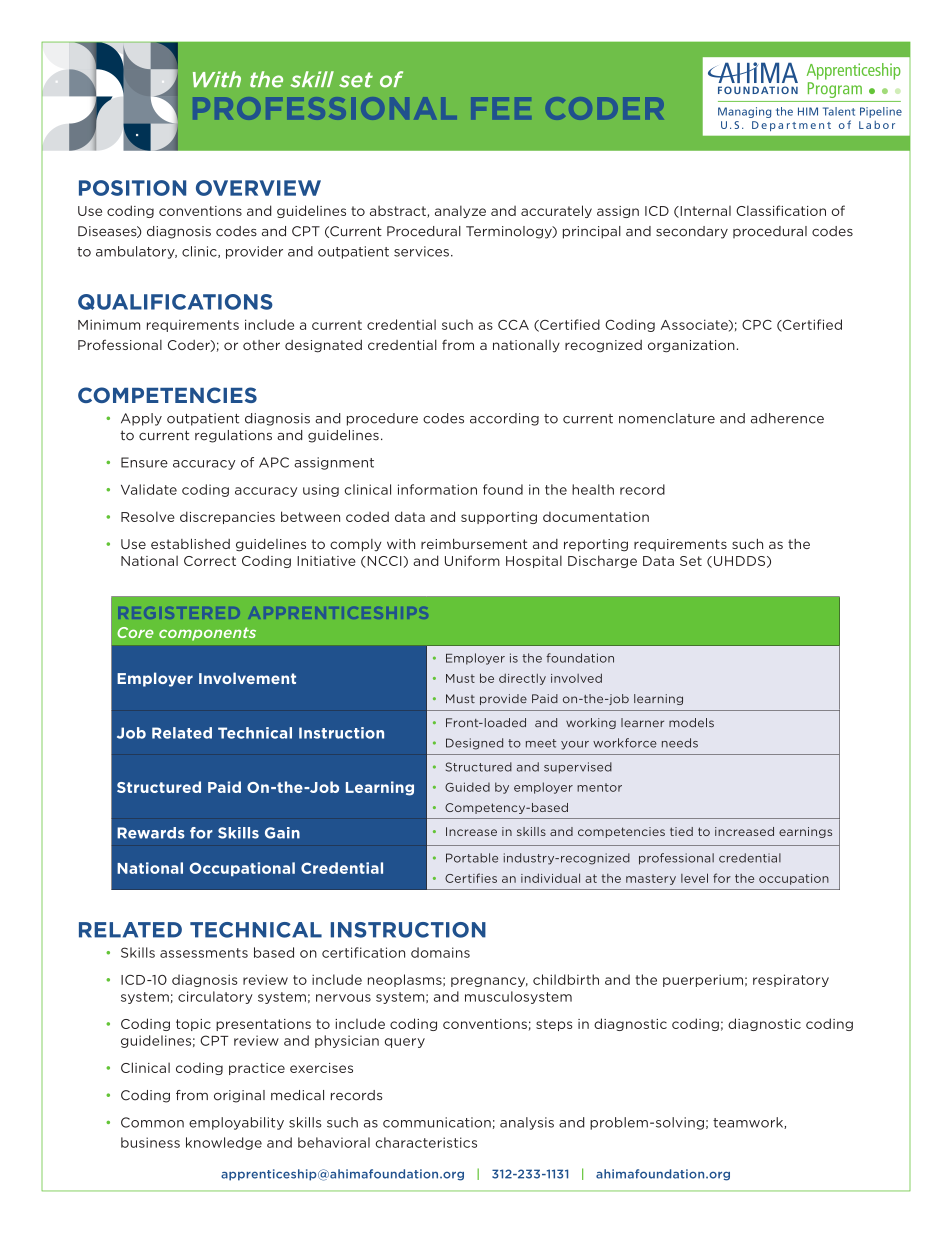 The width and height of the screenshot is (952, 1233). What do you see at coordinates (527, 1123) in the screenshot?
I see `analysis` at bounding box center [527, 1123].
